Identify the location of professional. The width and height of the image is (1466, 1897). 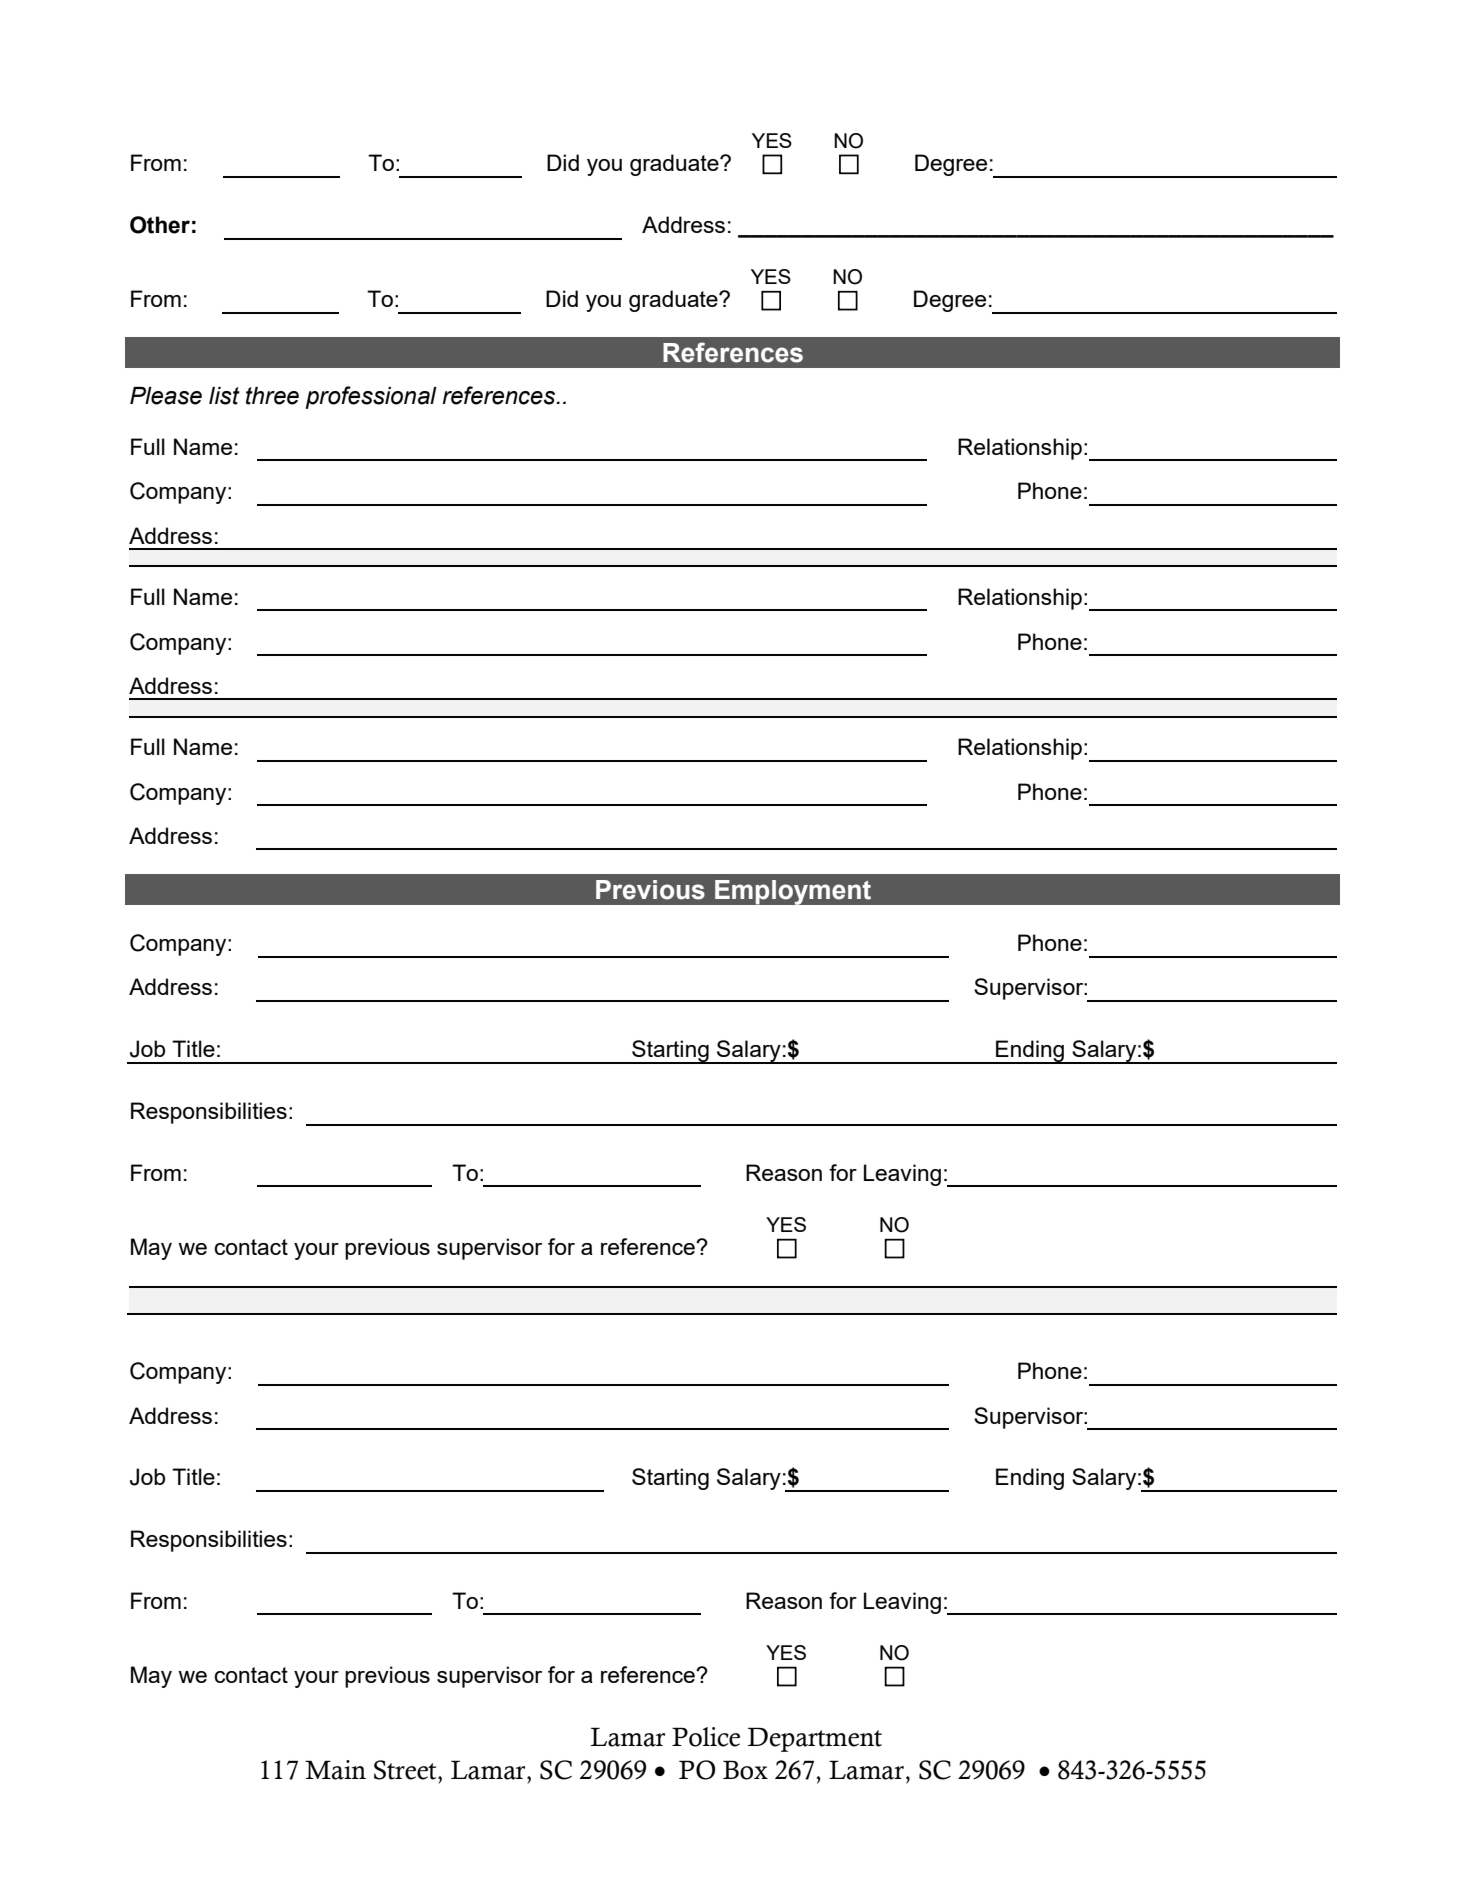
(371, 397).
